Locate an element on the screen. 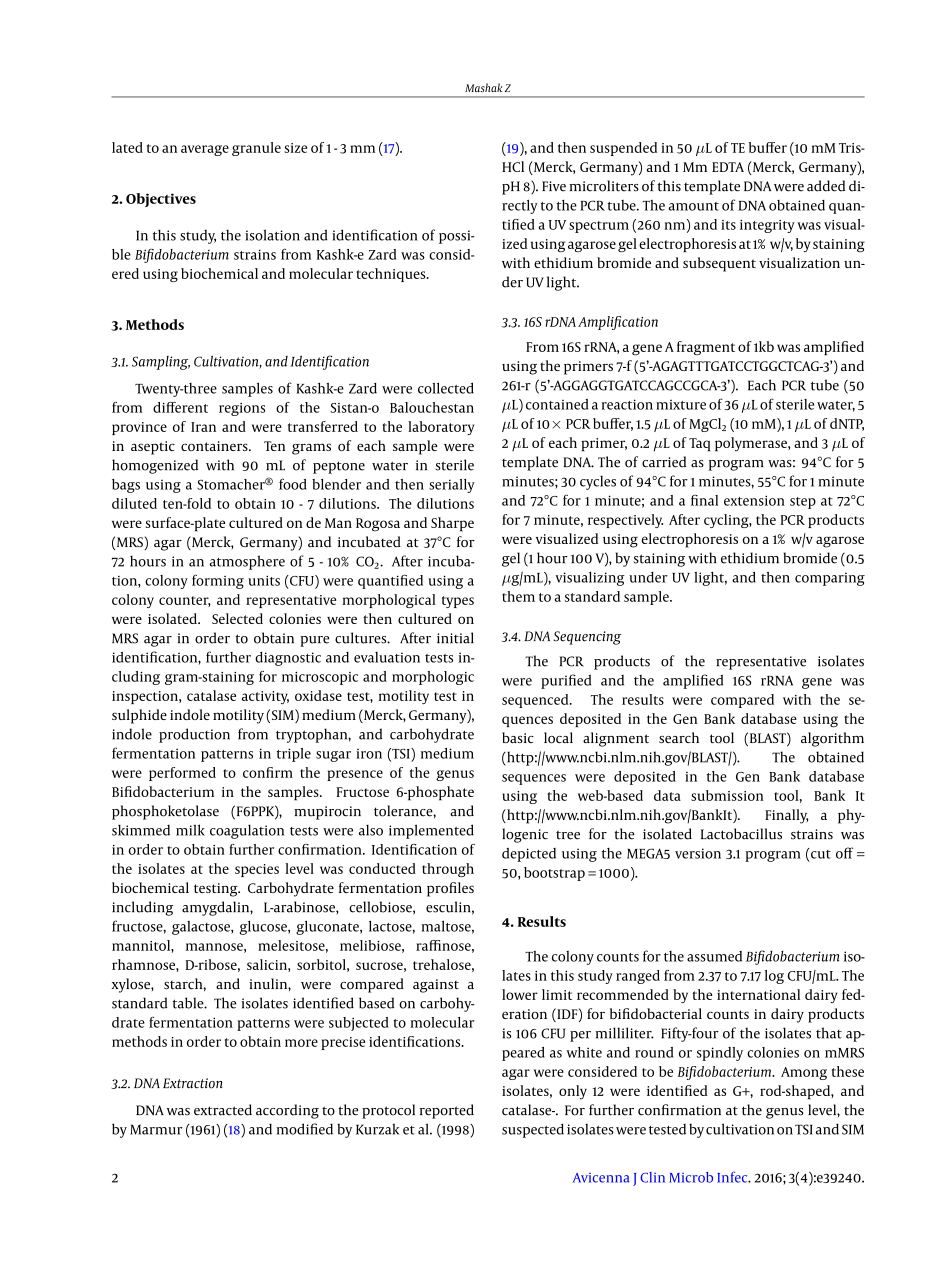 This screenshot has width=952, height=1271. collected is located at coordinates (446, 388).
